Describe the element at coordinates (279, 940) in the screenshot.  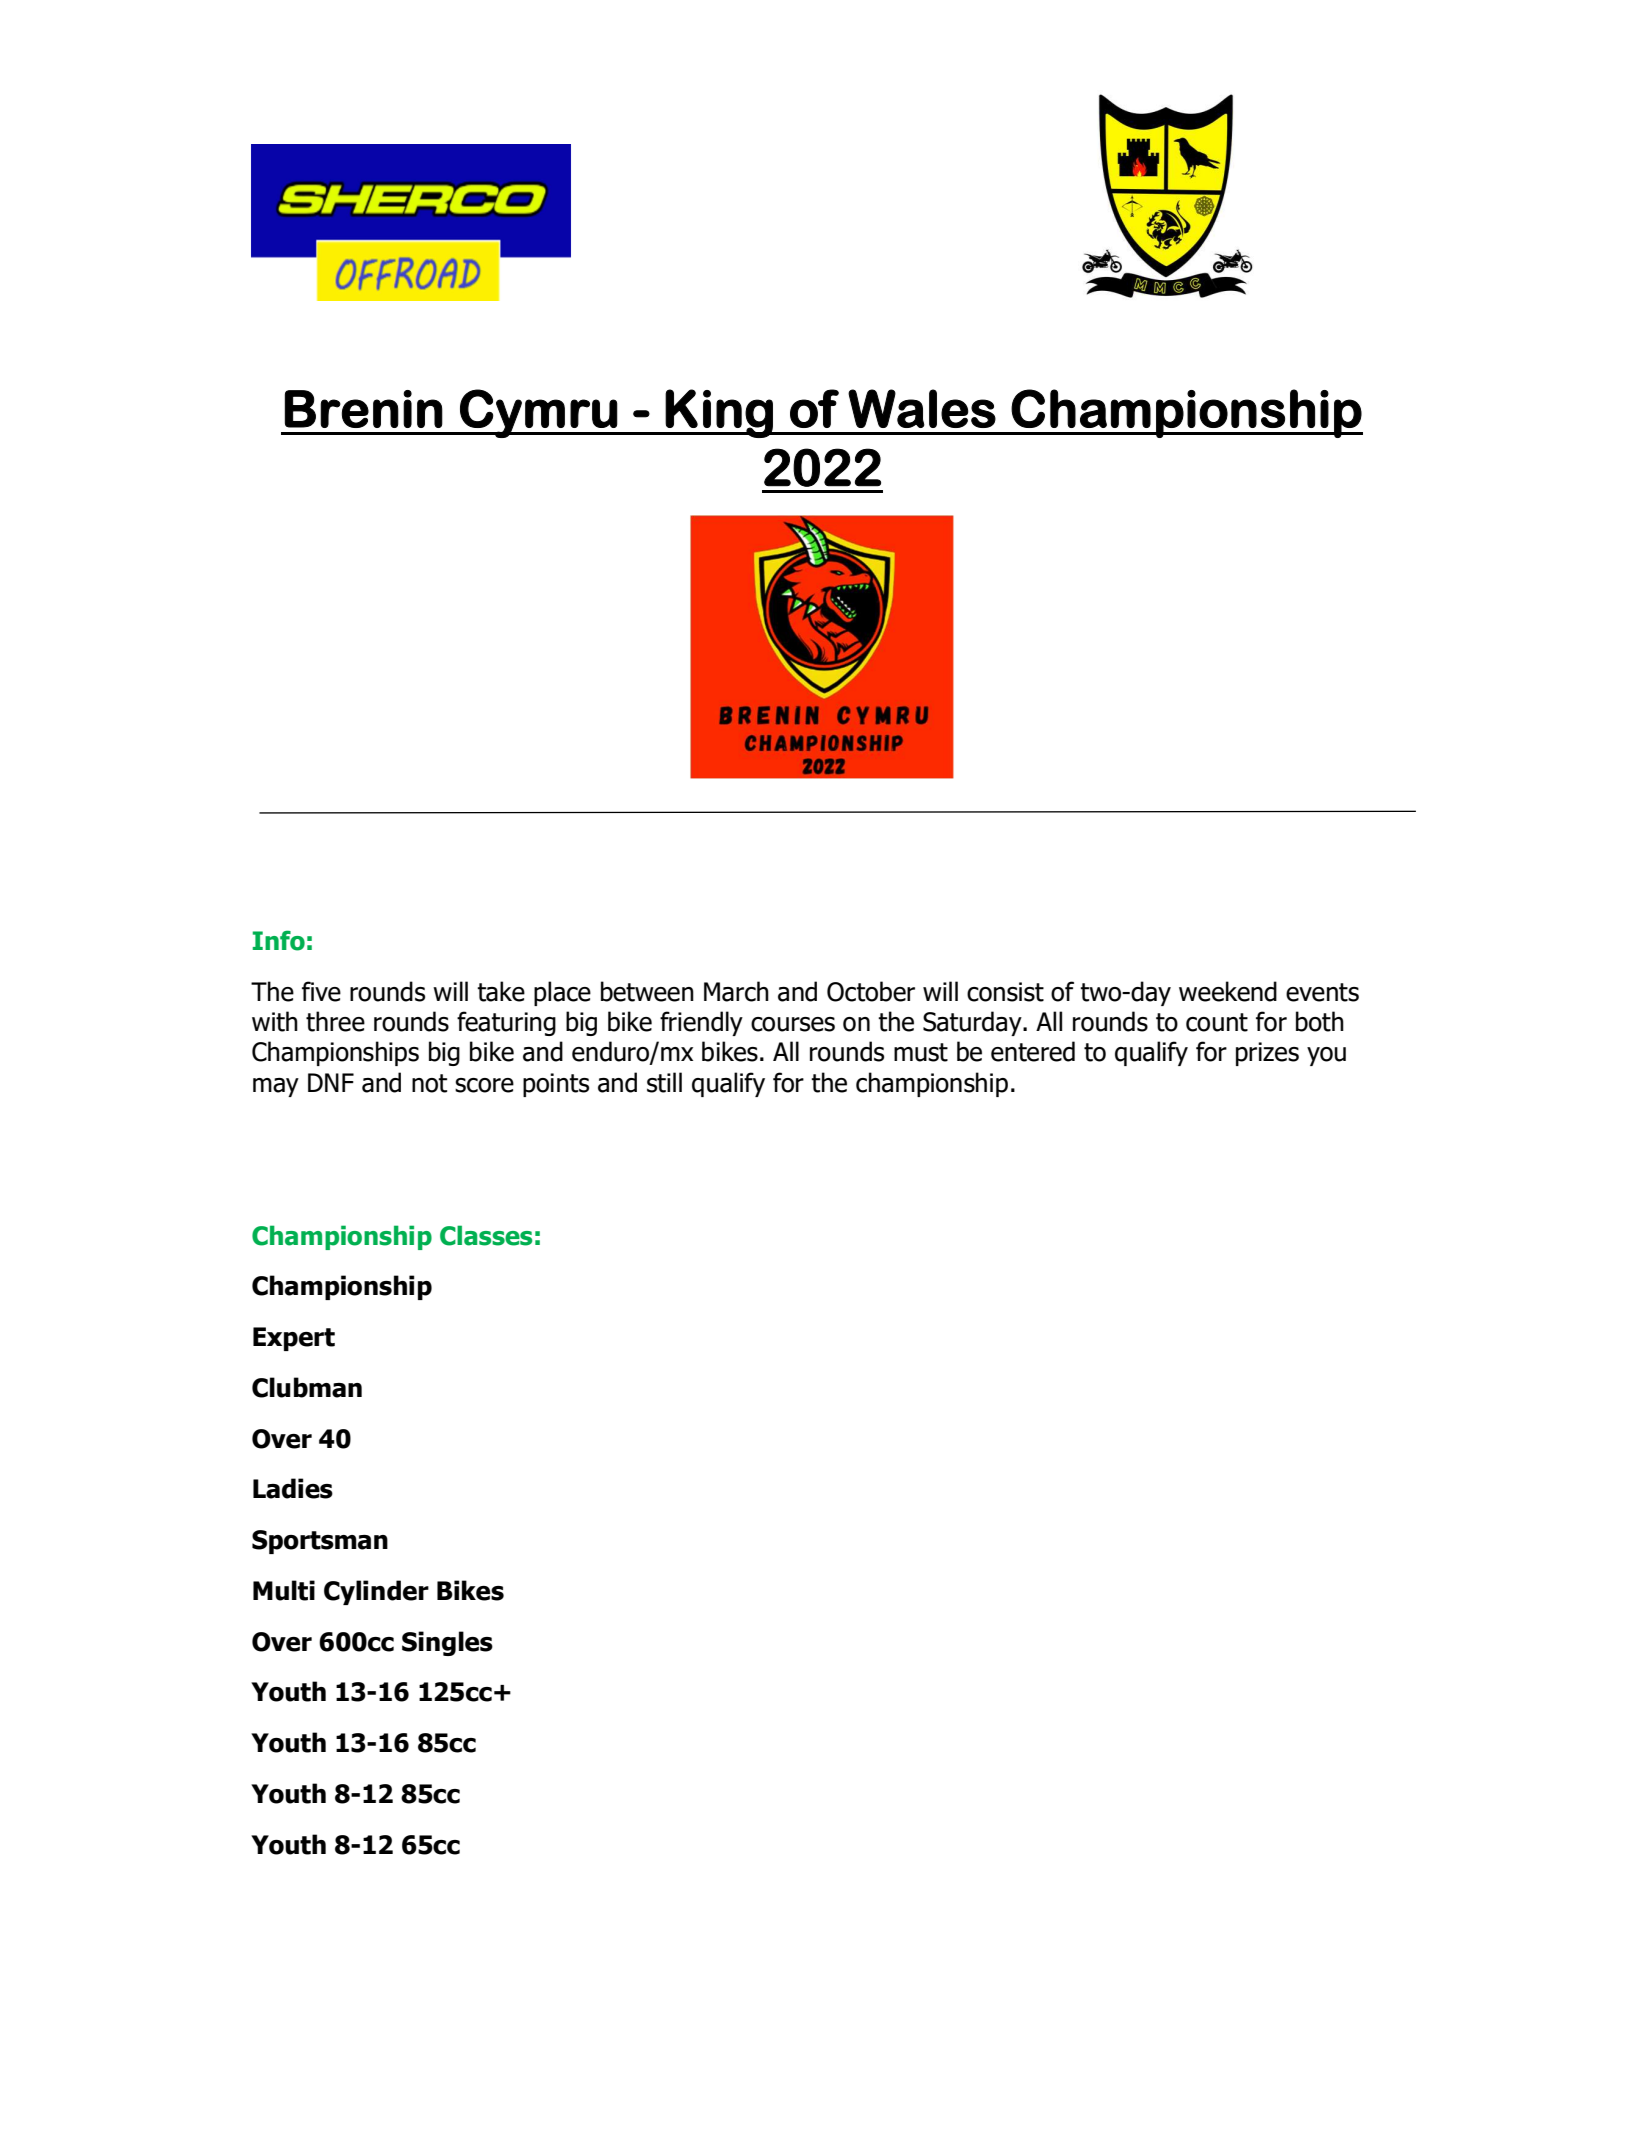
I see `Info` at that location.
